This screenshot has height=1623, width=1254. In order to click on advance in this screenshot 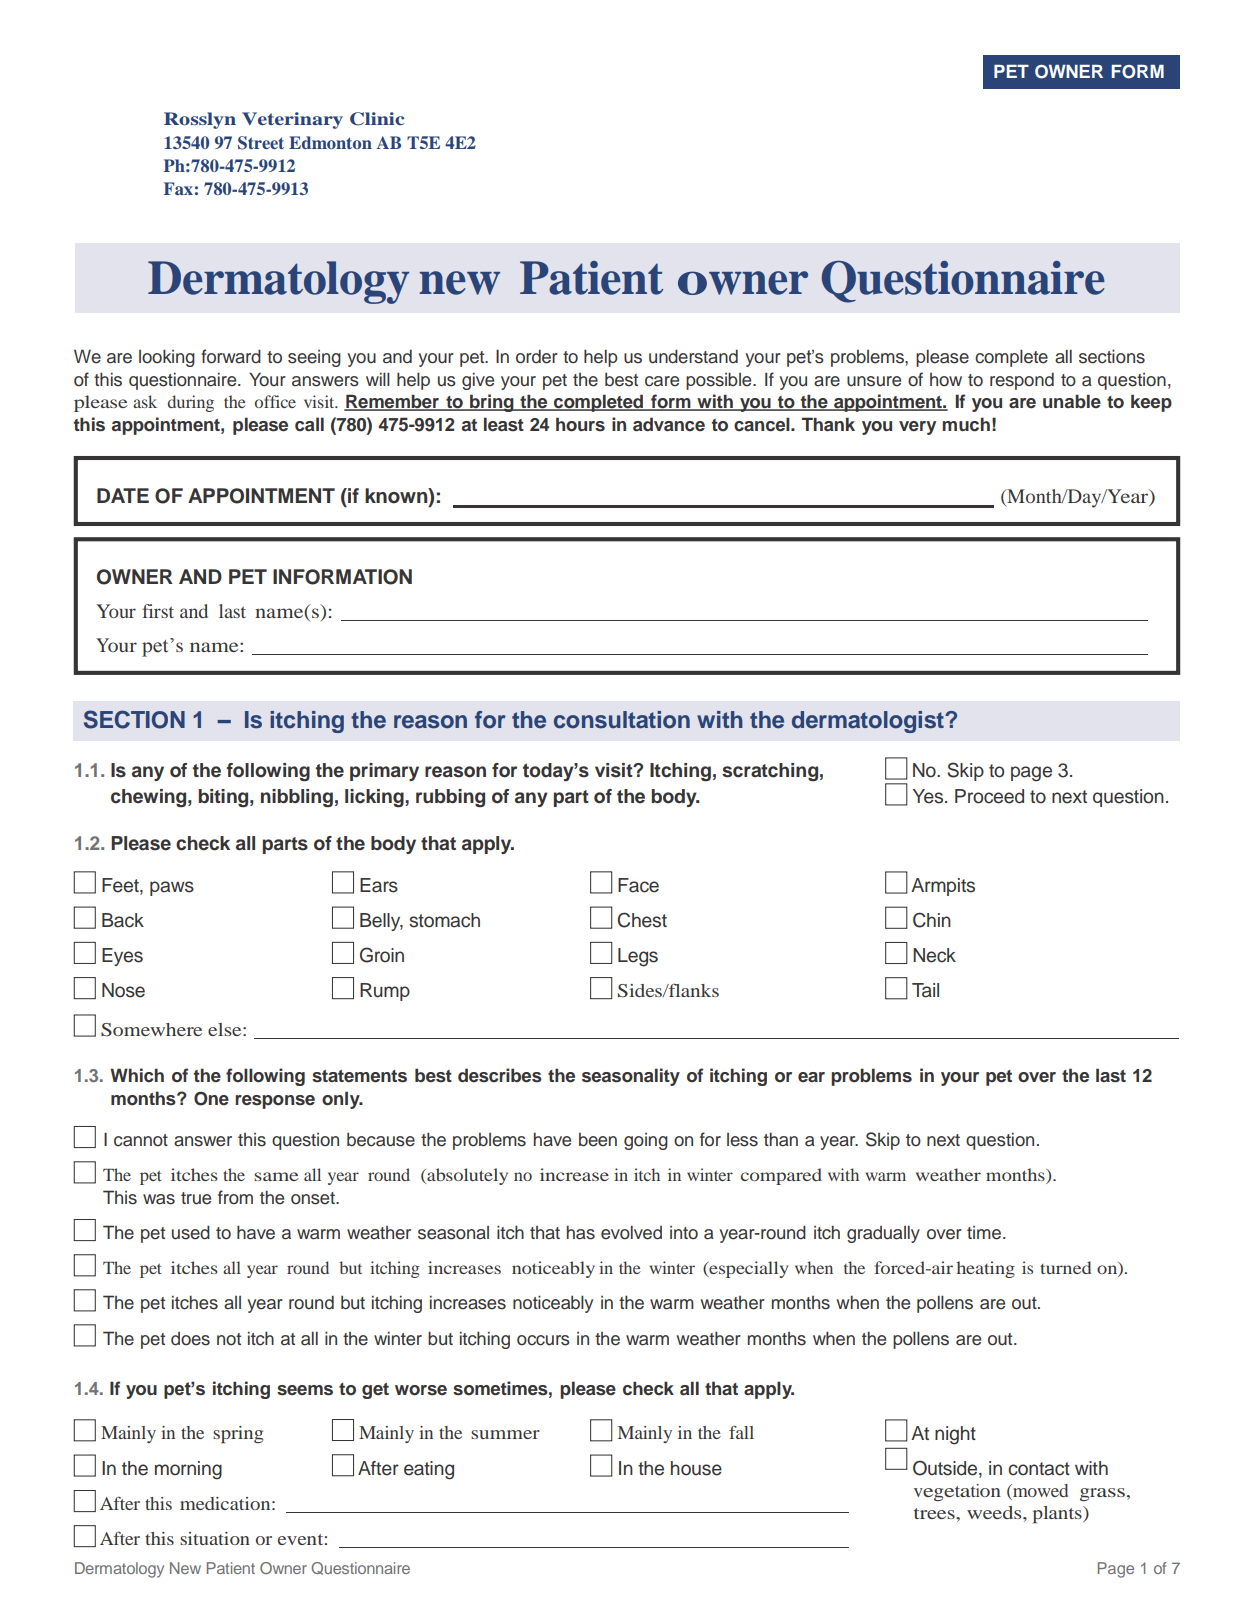, I will do `click(669, 424)`.
